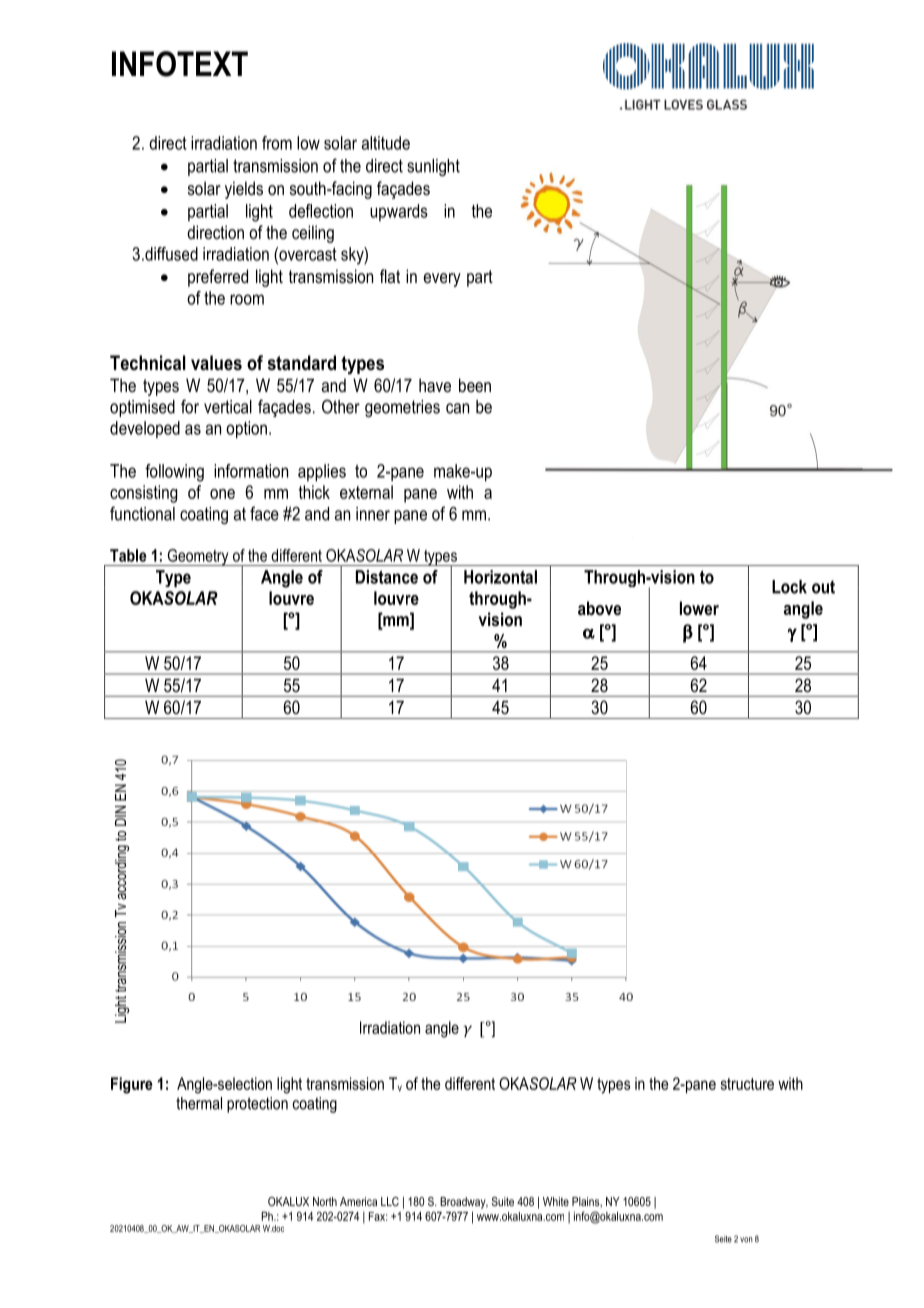 This screenshot has height=1308, width=924. What do you see at coordinates (399, 212) in the screenshot?
I see `upwards` at bounding box center [399, 212].
